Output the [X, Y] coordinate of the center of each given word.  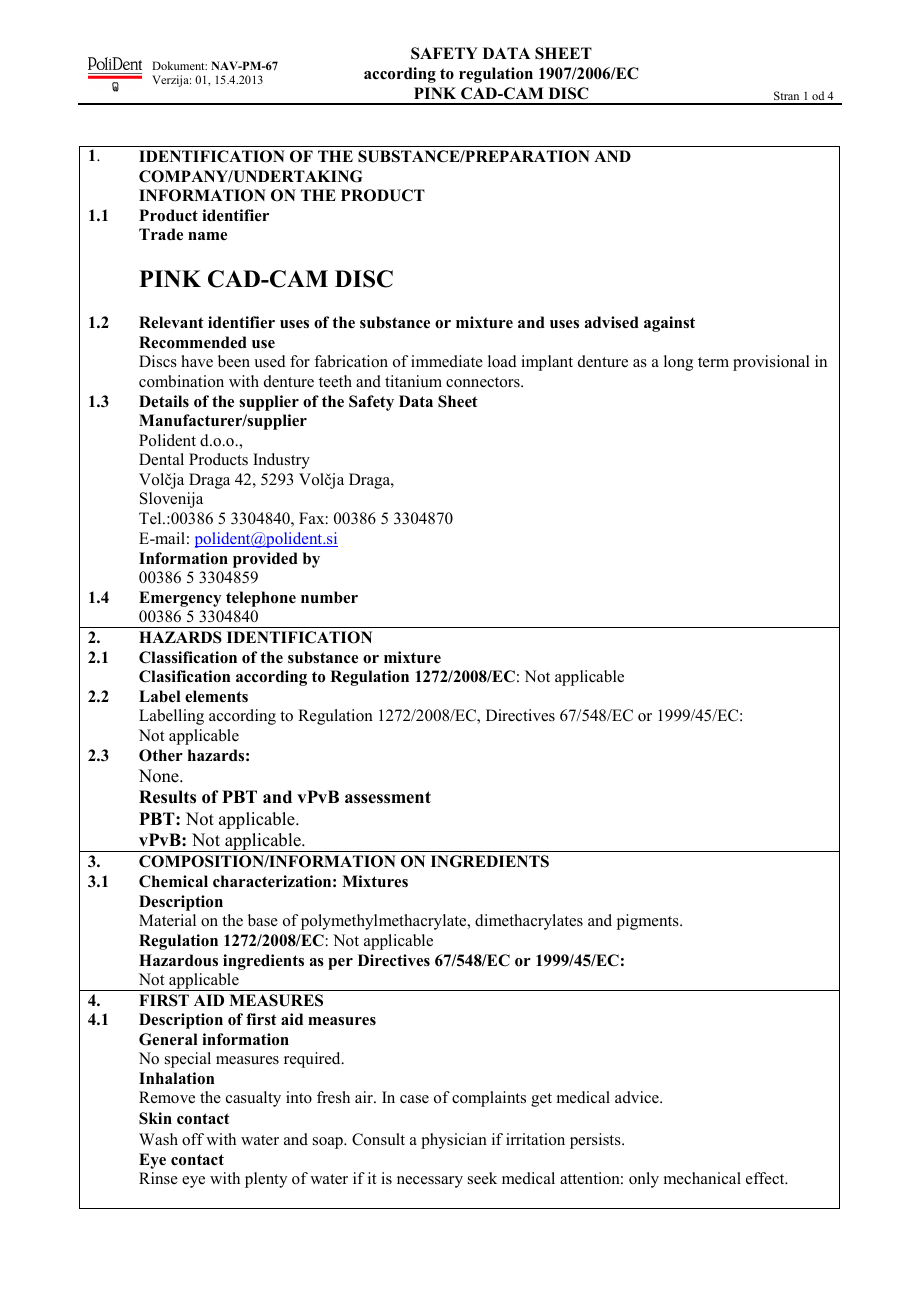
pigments [649, 922]
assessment [388, 797]
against [669, 324]
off [193, 1139]
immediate [447, 361]
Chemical [173, 881]
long [678, 363]
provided [265, 560]
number [329, 597]
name [207, 236]
